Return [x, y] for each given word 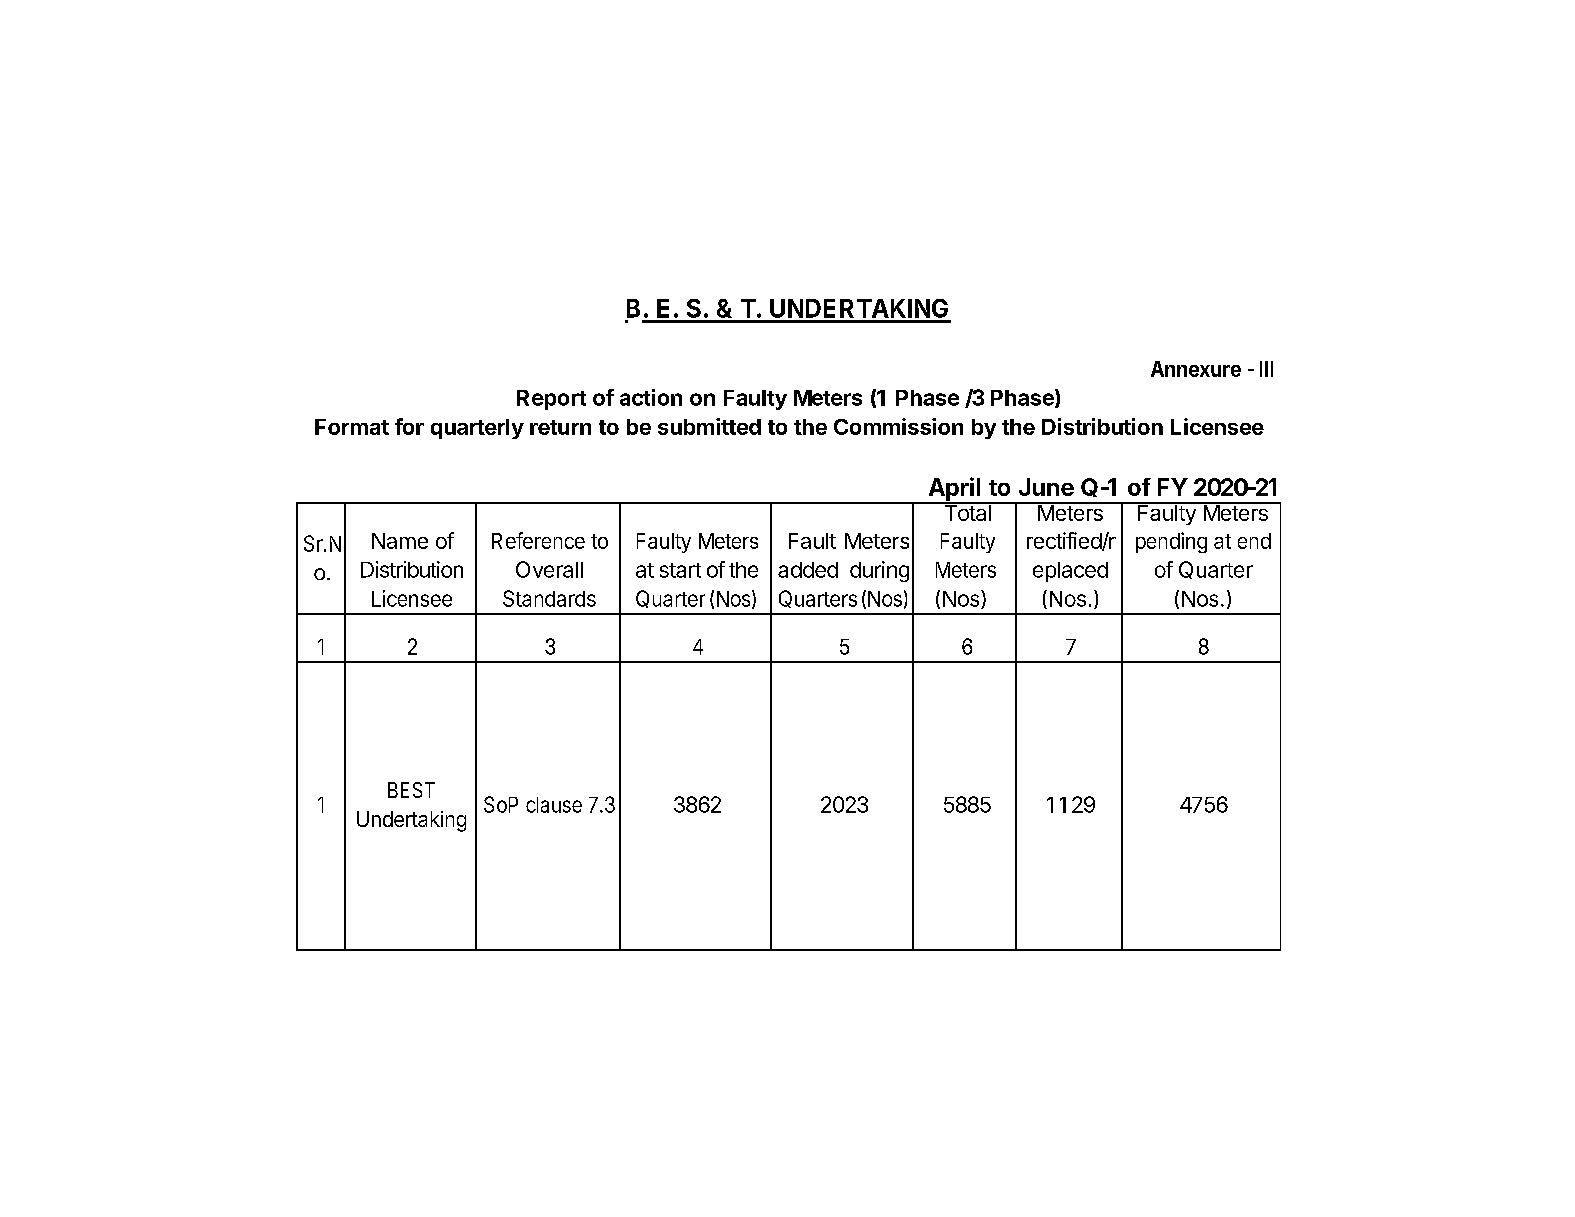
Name [400, 541]
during [879, 571]
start [680, 570]
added [808, 570]
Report [551, 400]
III [1266, 369]
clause [554, 805]
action [651, 397]
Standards [549, 598]
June [1046, 487]
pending [1171, 542]
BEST [411, 790]
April [954, 490]
